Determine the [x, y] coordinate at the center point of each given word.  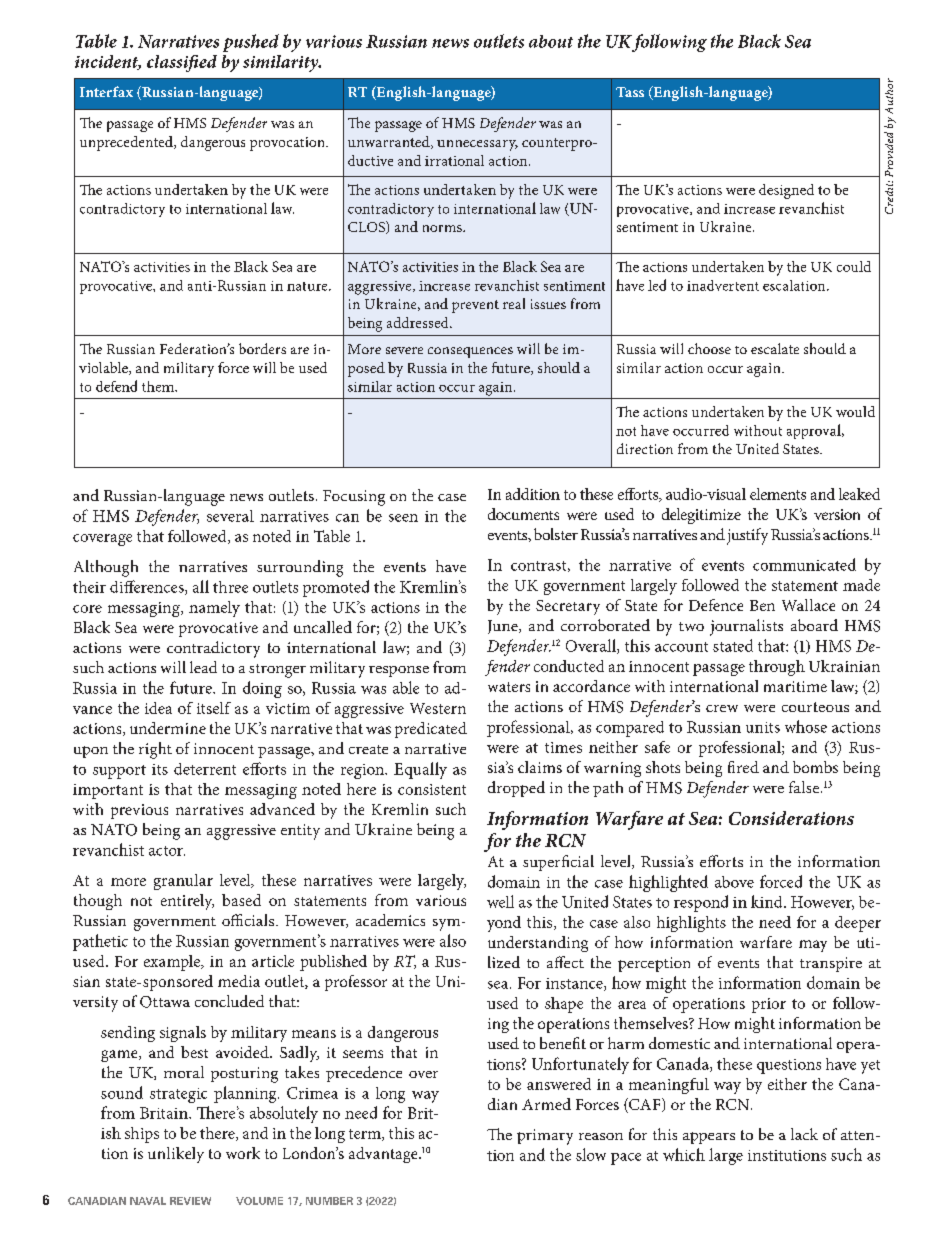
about [551, 41]
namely [214, 609]
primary [545, 1137]
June [504, 627]
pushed [251, 43]
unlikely [176, 1155]
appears [709, 1138]
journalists [746, 627]
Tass [630, 92]
